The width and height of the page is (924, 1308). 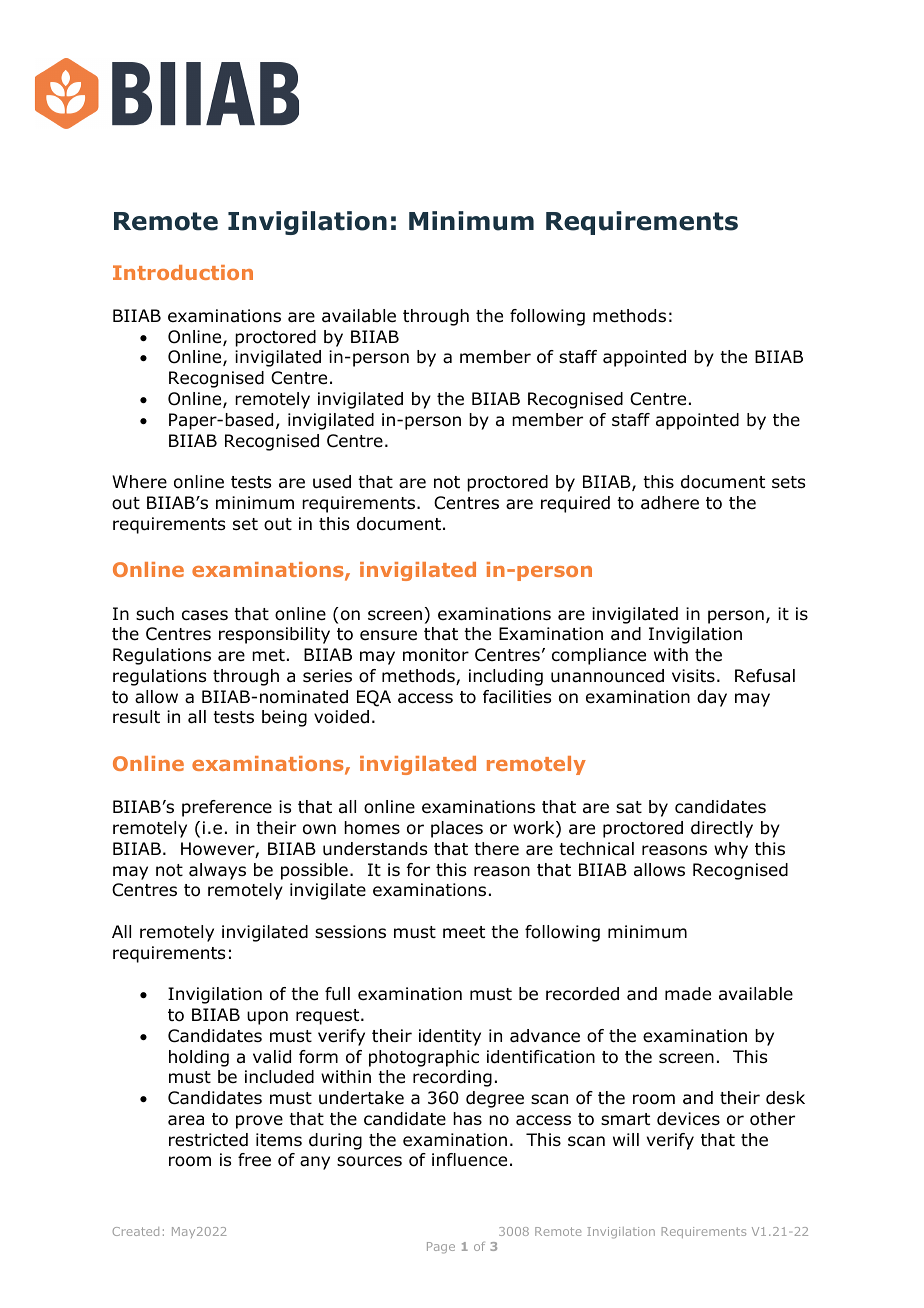 What do you see at coordinates (450, 1037) in the page?
I see `identity` at bounding box center [450, 1037].
